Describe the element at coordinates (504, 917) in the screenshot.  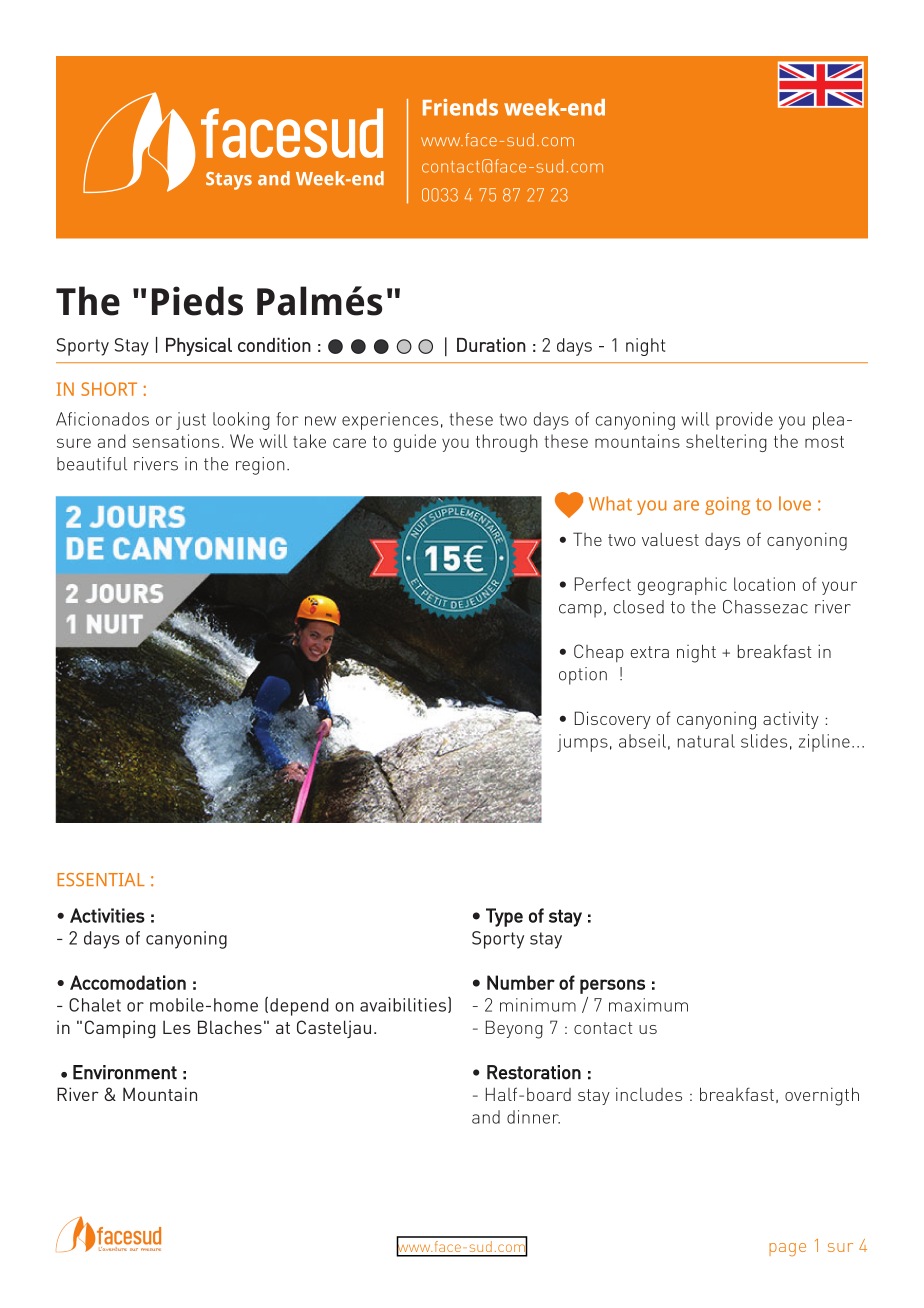
I see `Type` at that location.
